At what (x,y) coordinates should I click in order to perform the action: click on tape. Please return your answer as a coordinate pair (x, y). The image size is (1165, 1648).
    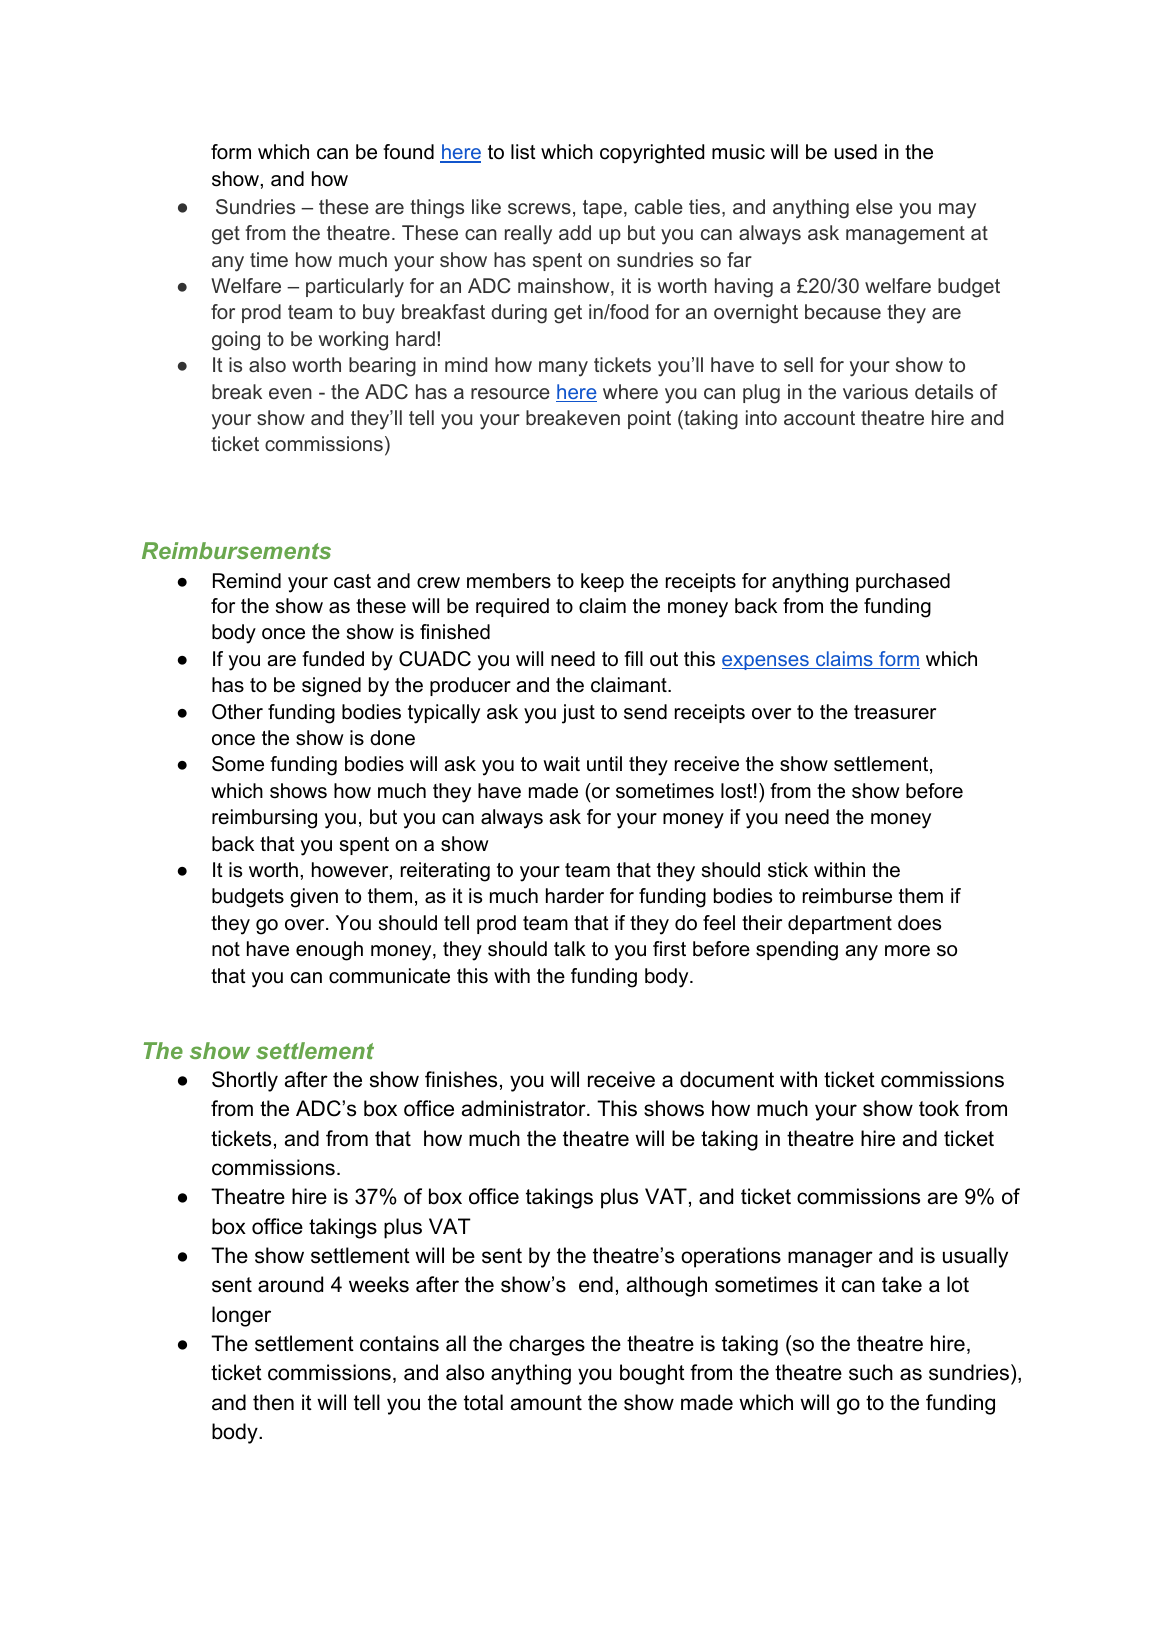
    Looking at the image, I should click on (602, 209).
